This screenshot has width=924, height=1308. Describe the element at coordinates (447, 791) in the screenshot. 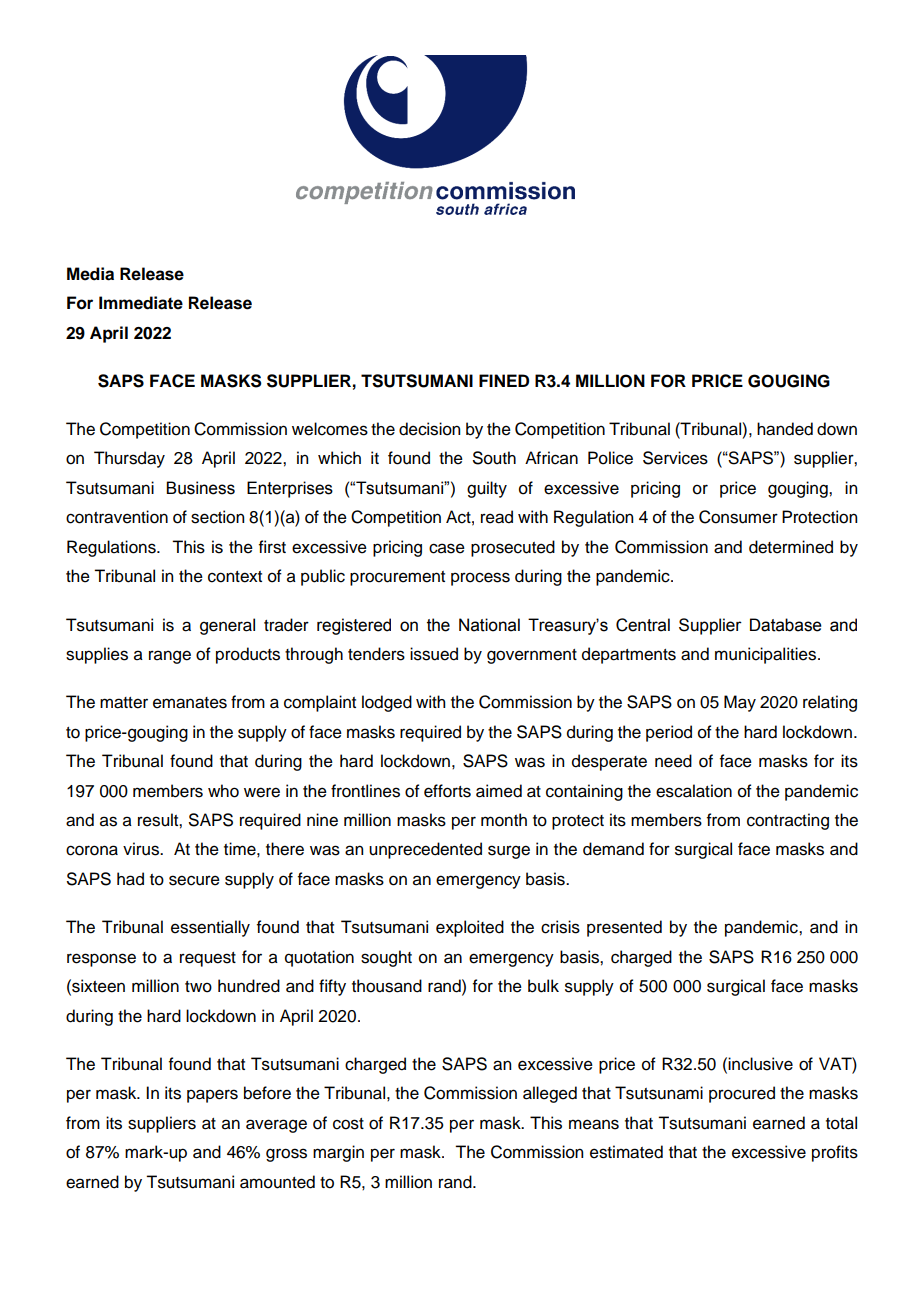

I see `efforts` at that location.
